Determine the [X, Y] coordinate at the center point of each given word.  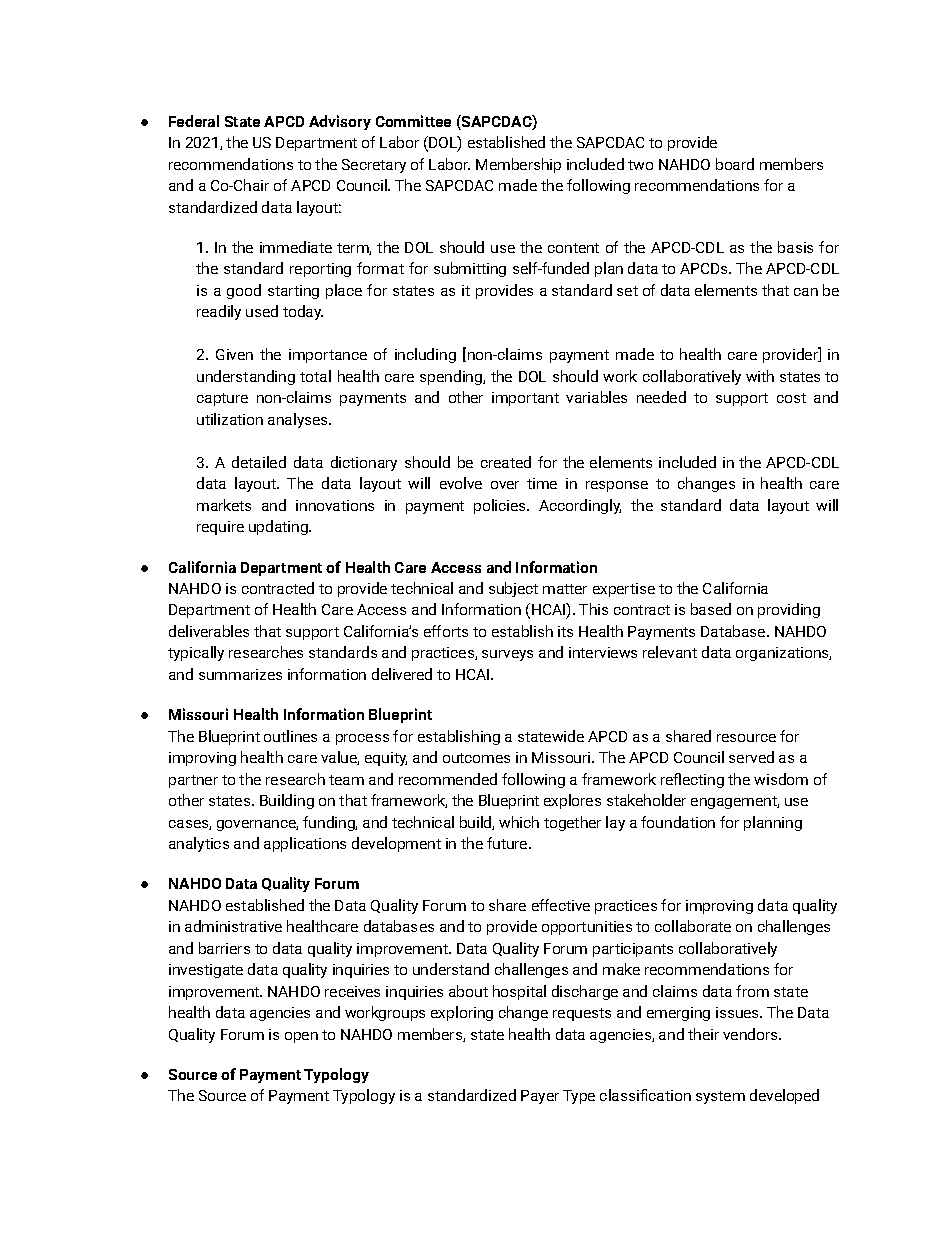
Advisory [340, 122]
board [735, 164]
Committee [413, 121]
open [301, 1037]
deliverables [209, 631]
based [711, 609]
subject [513, 589]
